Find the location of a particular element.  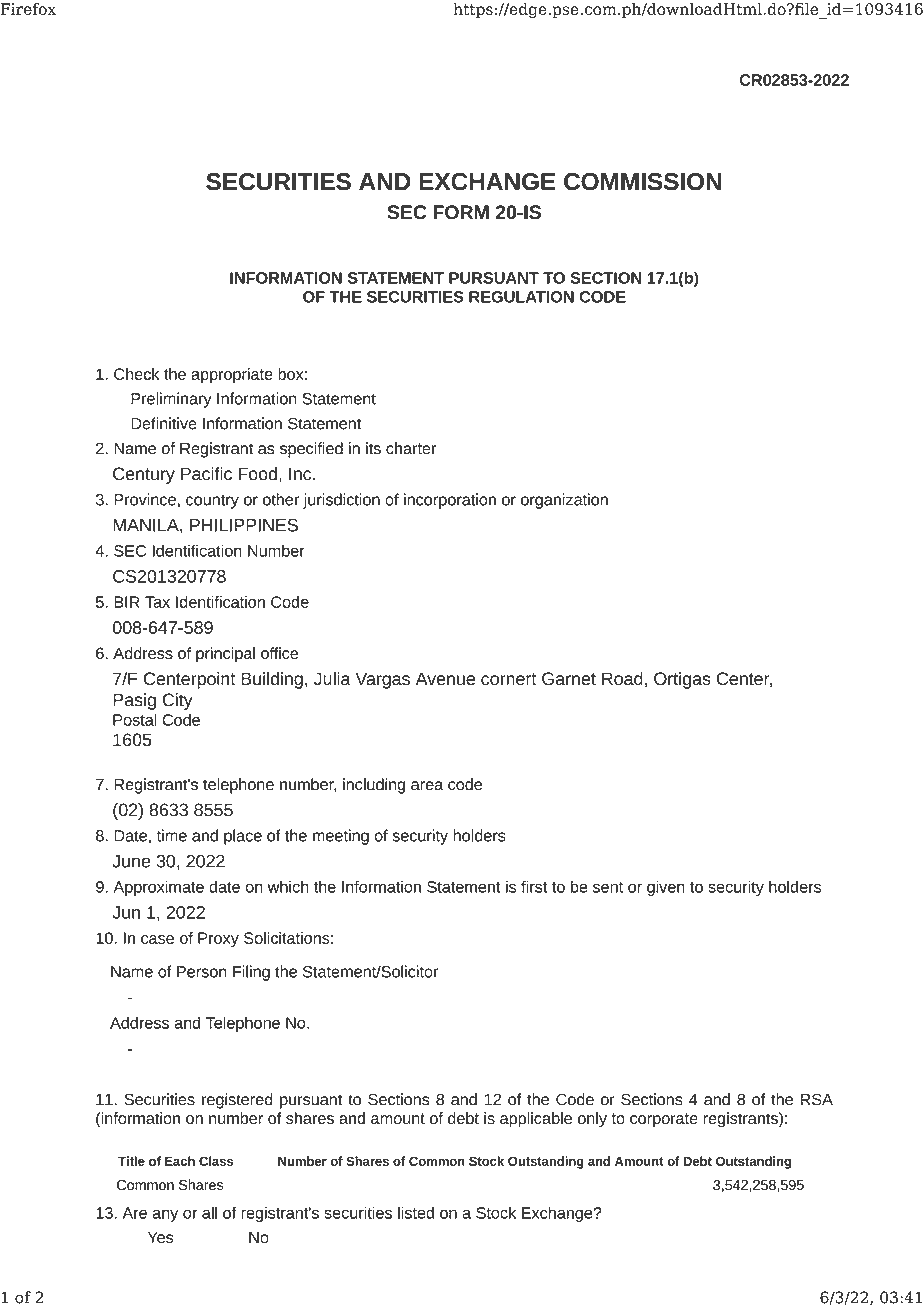

Firefox is located at coordinates (28, 9).
